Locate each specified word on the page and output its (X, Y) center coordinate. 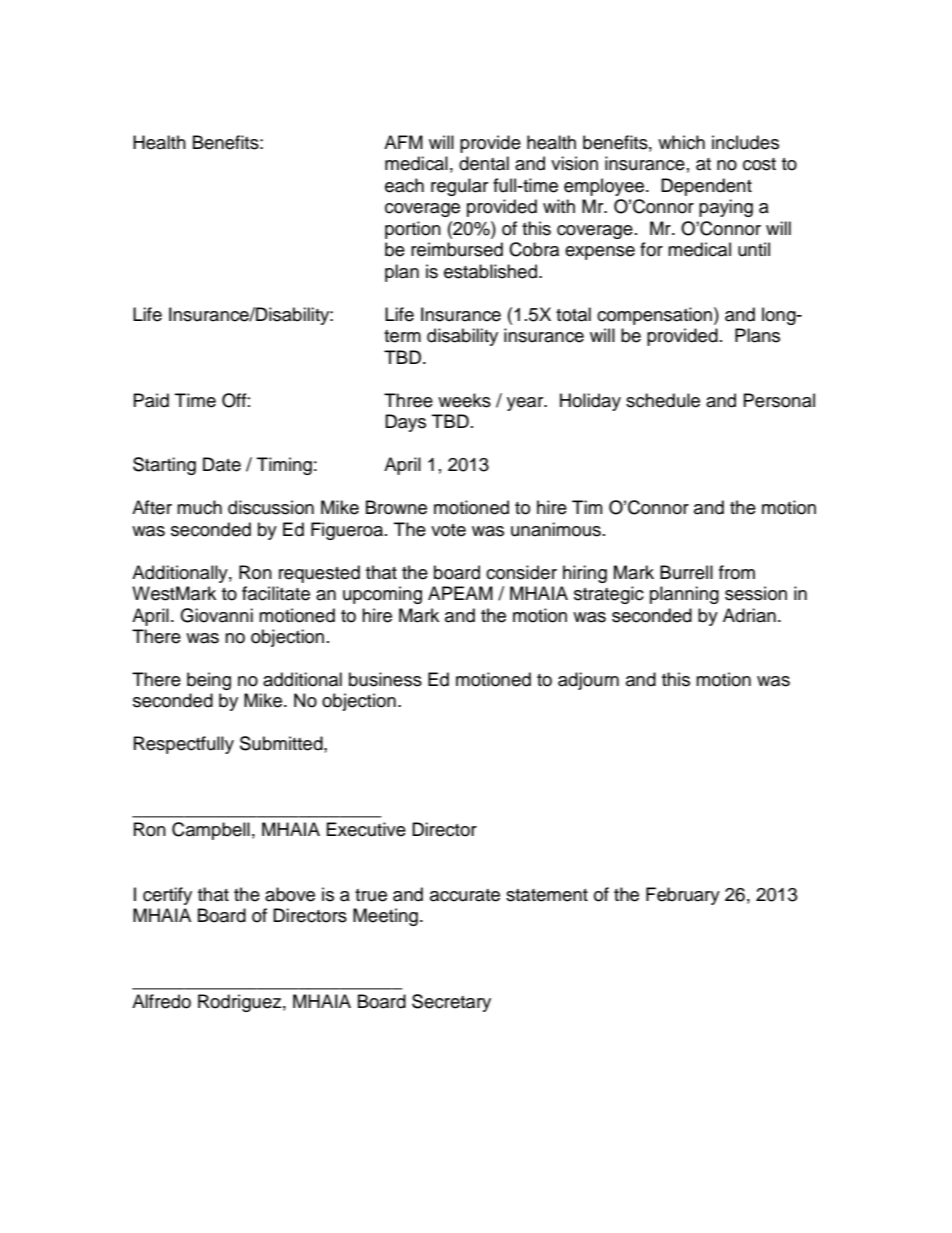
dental (484, 163)
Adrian (749, 615)
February (683, 896)
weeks (464, 400)
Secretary (451, 1003)
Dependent (706, 187)
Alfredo (161, 1001)
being (209, 681)
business (385, 679)
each (404, 185)
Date (222, 464)
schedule (663, 400)
